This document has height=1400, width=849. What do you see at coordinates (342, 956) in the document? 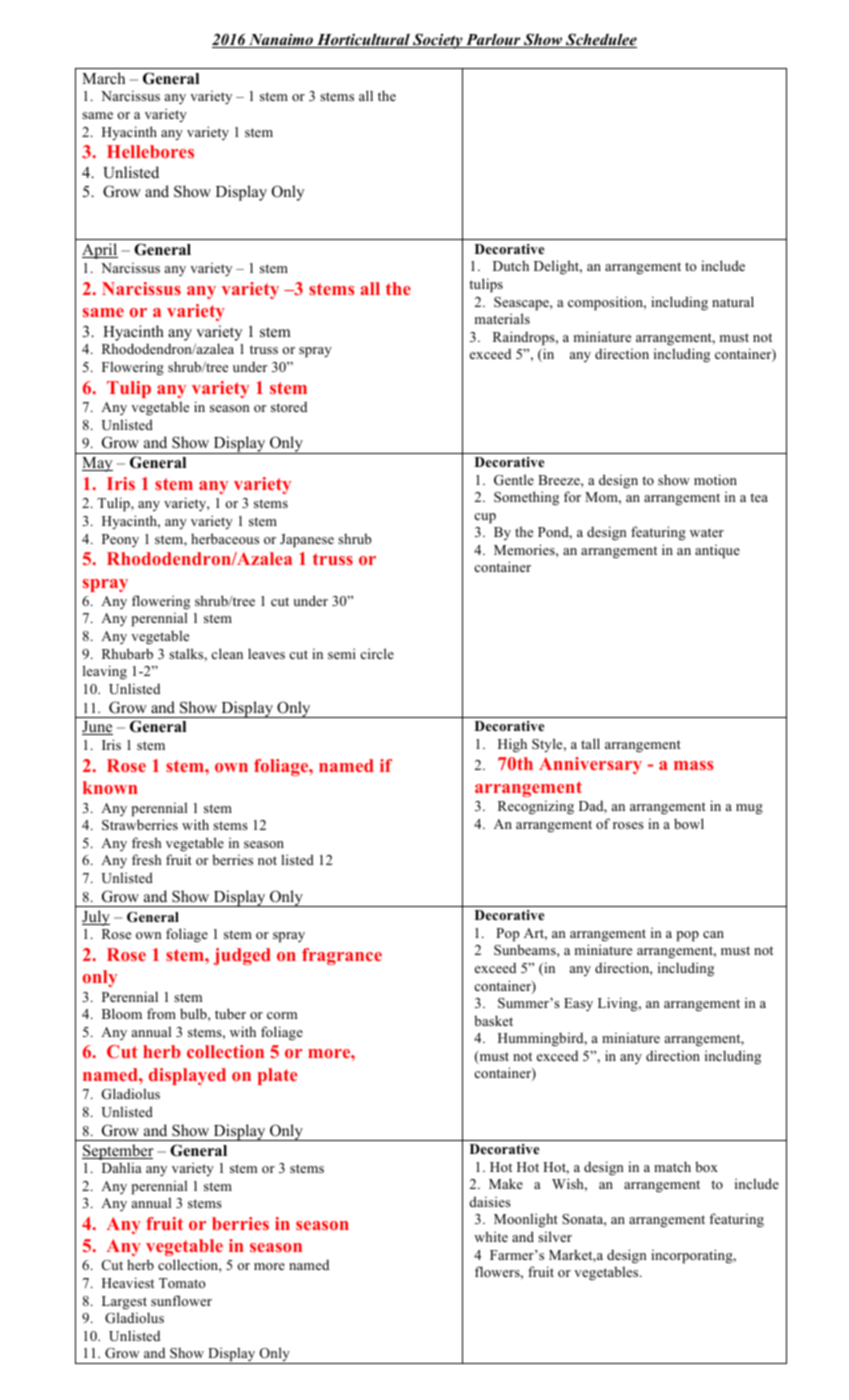
I see `fragrance` at bounding box center [342, 956].
